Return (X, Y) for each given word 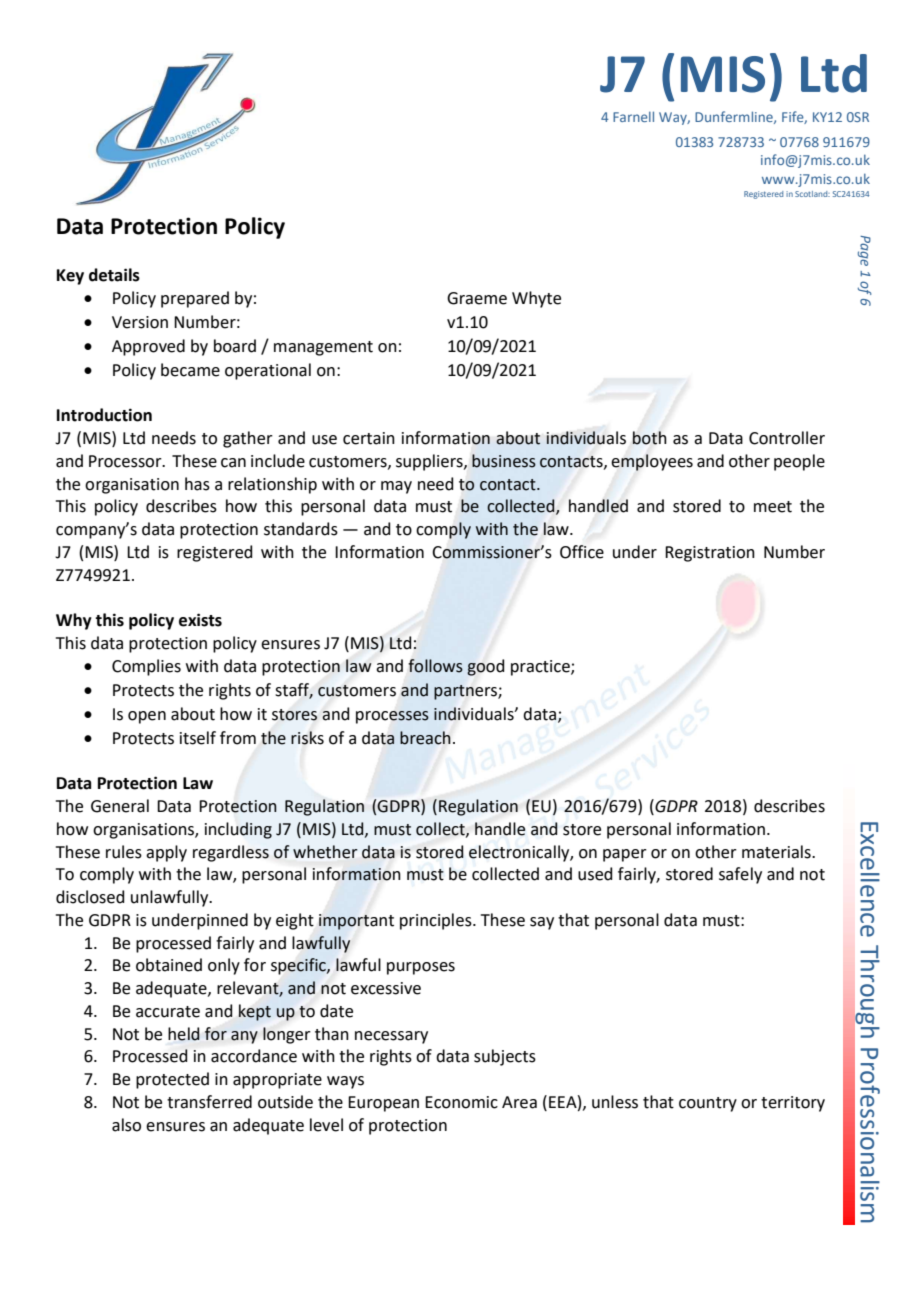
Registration (710, 554)
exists (200, 620)
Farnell (633, 116)
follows (436, 666)
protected (172, 1080)
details (114, 275)
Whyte (536, 299)
